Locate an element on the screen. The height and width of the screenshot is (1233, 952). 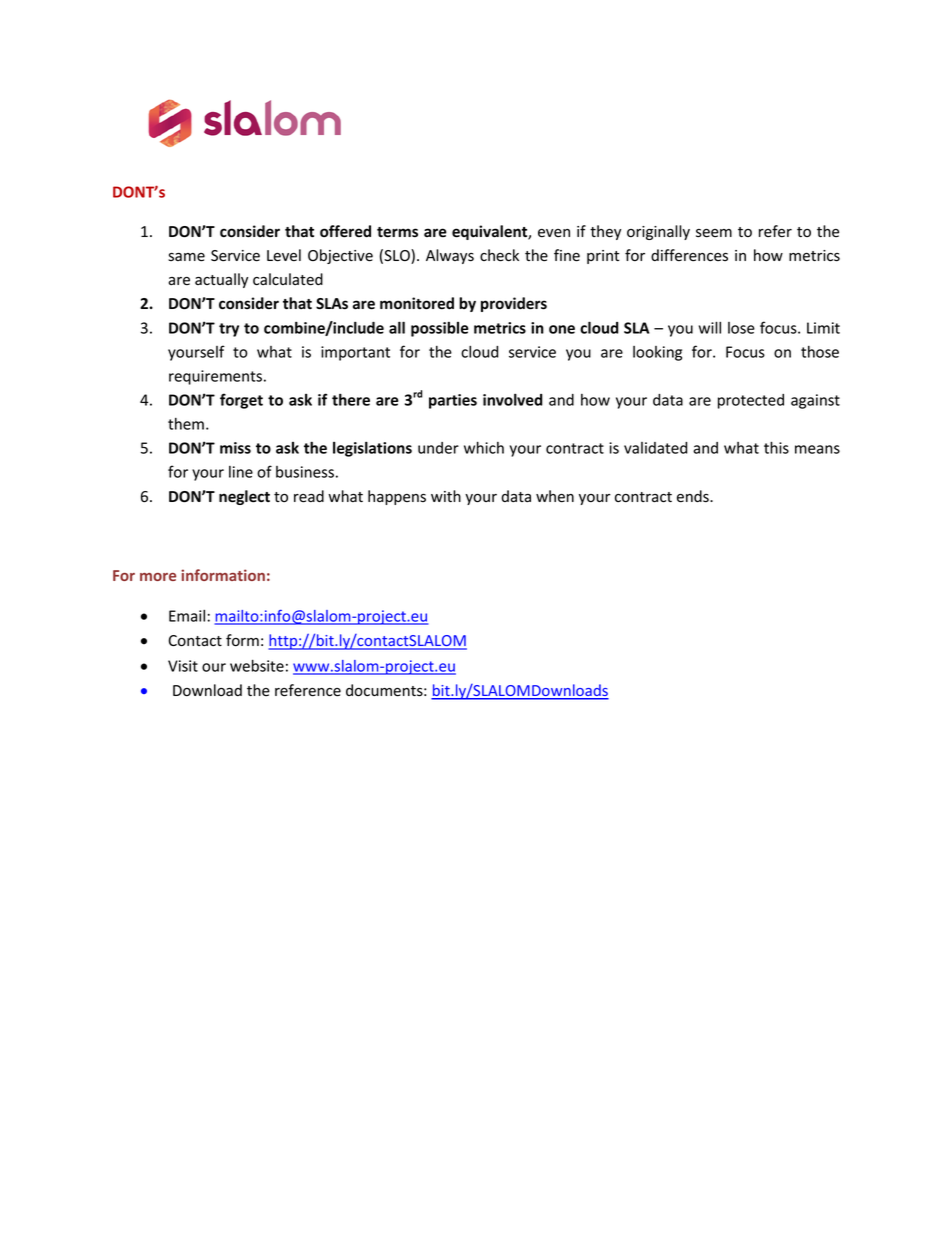
forget is located at coordinates (241, 401).
